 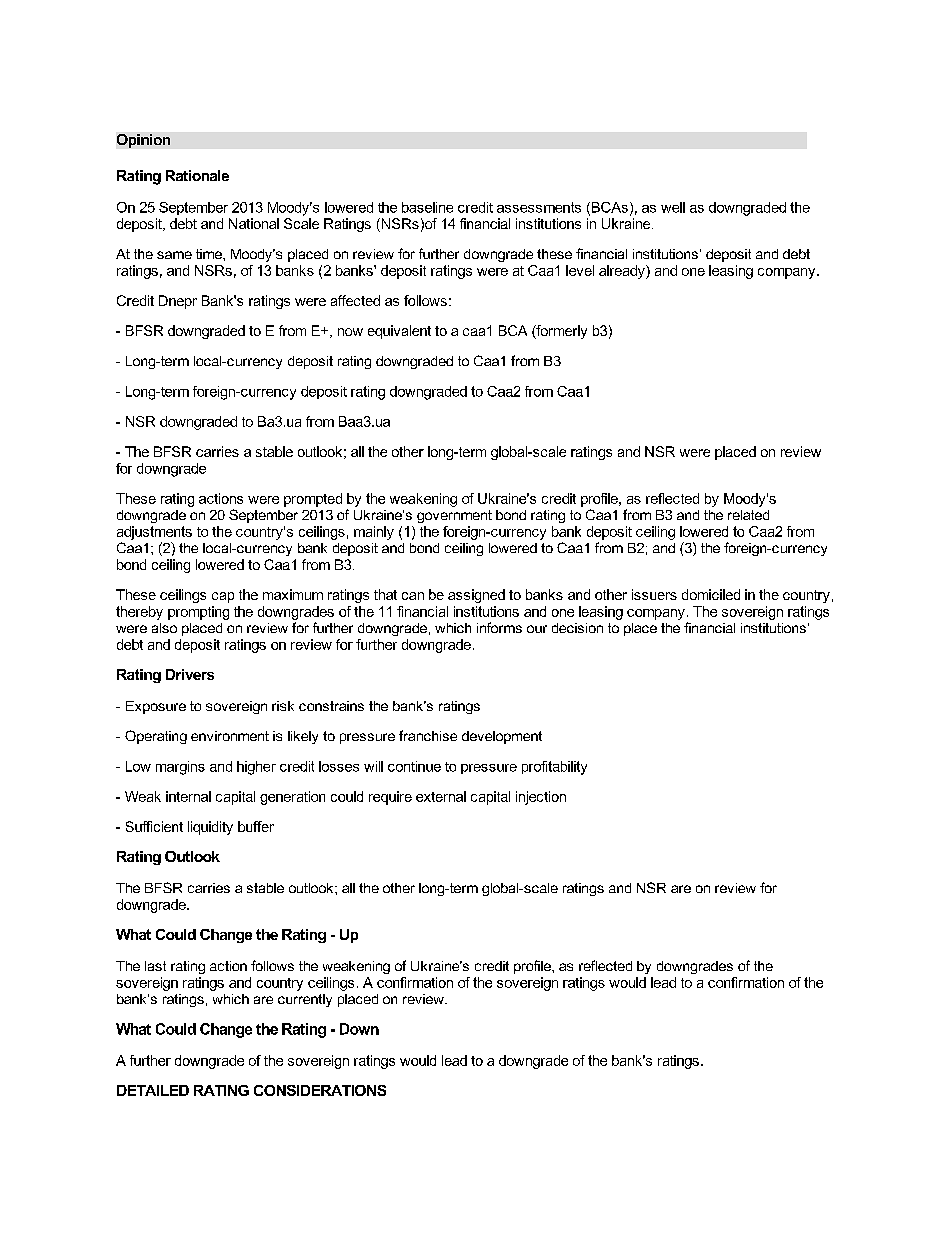 What do you see at coordinates (153, 1090) in the page?
I see `DETAILED` at bounding box center [153, 1090].
